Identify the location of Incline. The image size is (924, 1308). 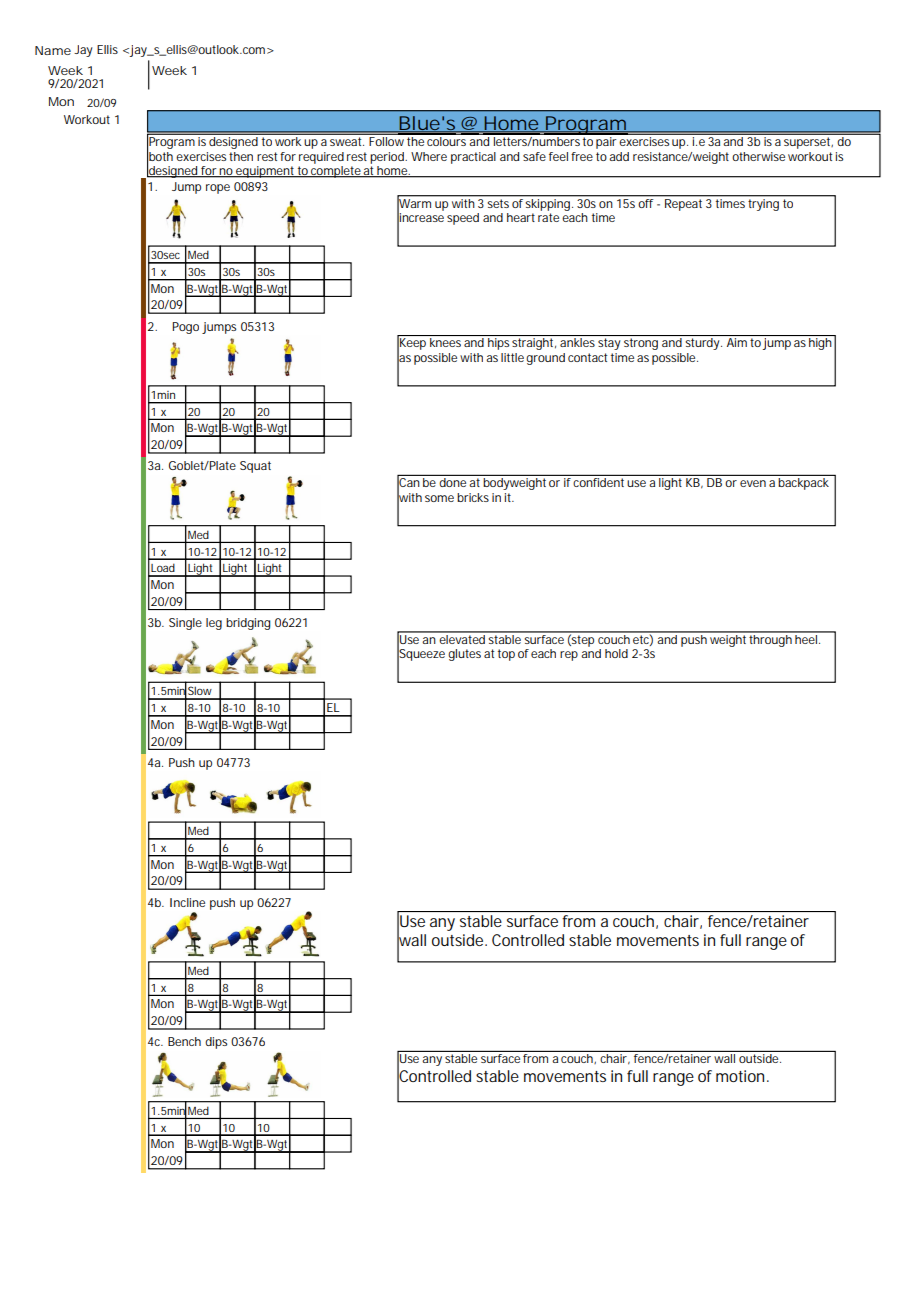
(187, 902).
